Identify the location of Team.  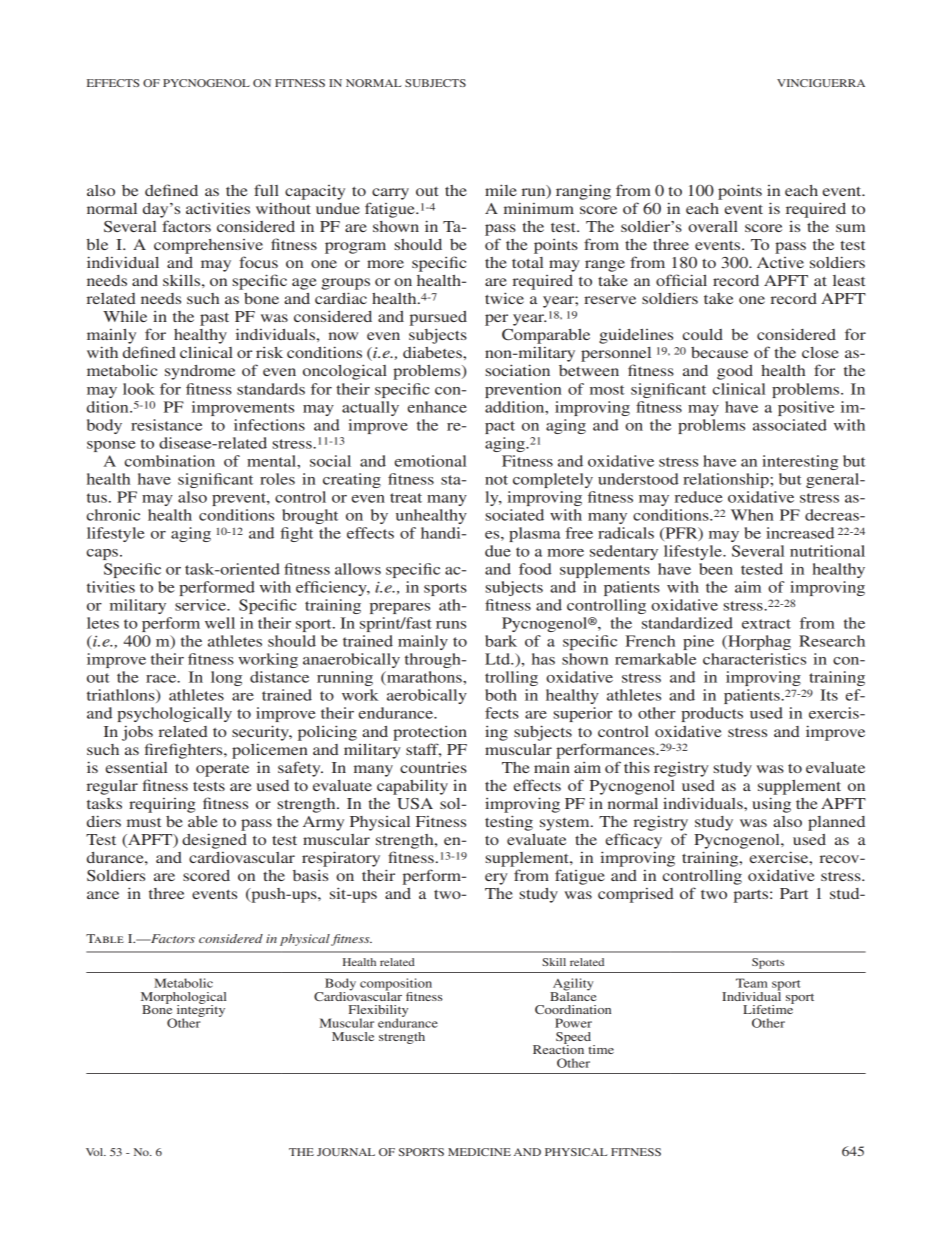
(752, 983).
